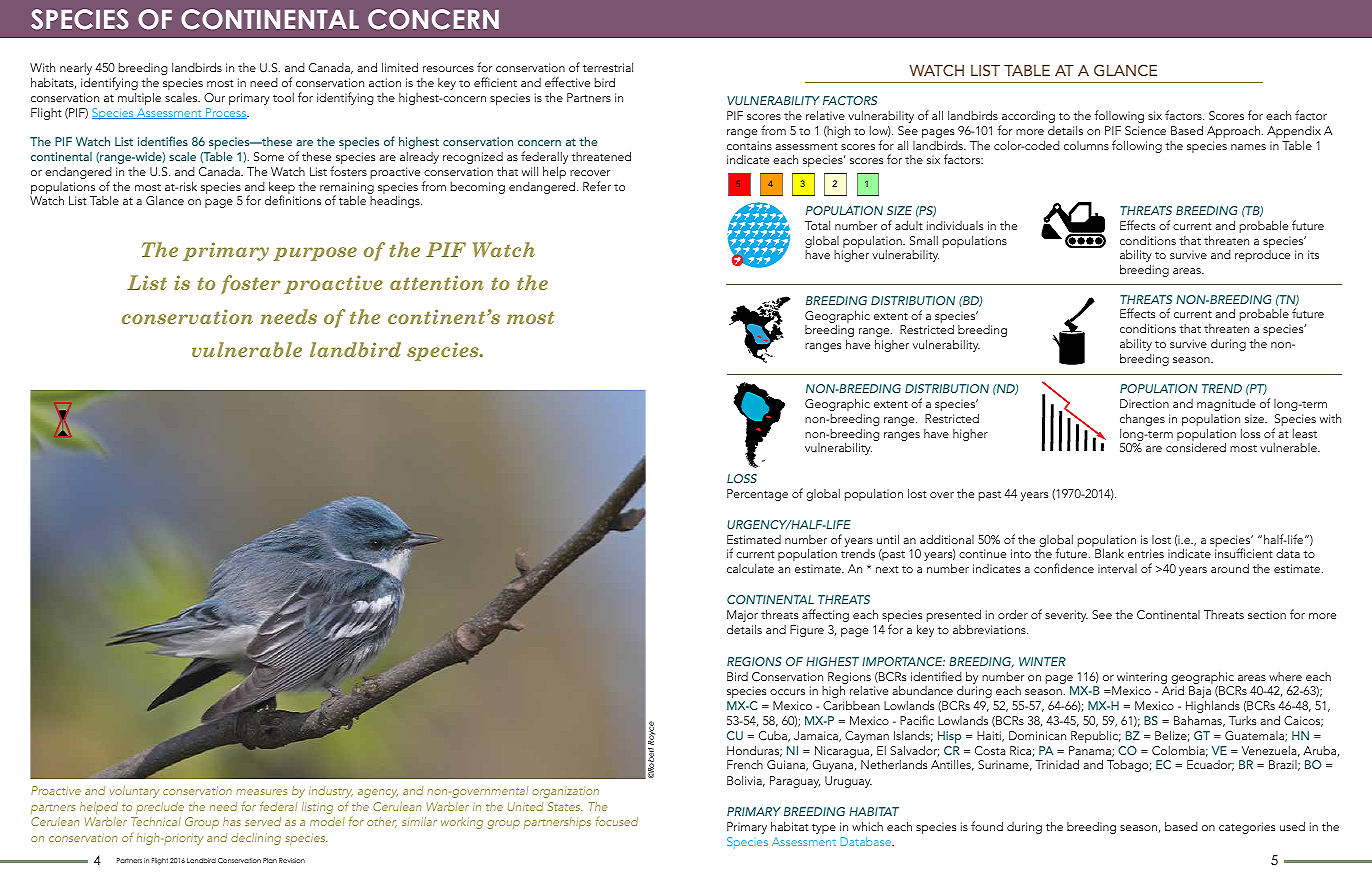  What do you see at coordinates (608, 67) in the page?
I see `terrestrial` at bounding box center [608, 67].
